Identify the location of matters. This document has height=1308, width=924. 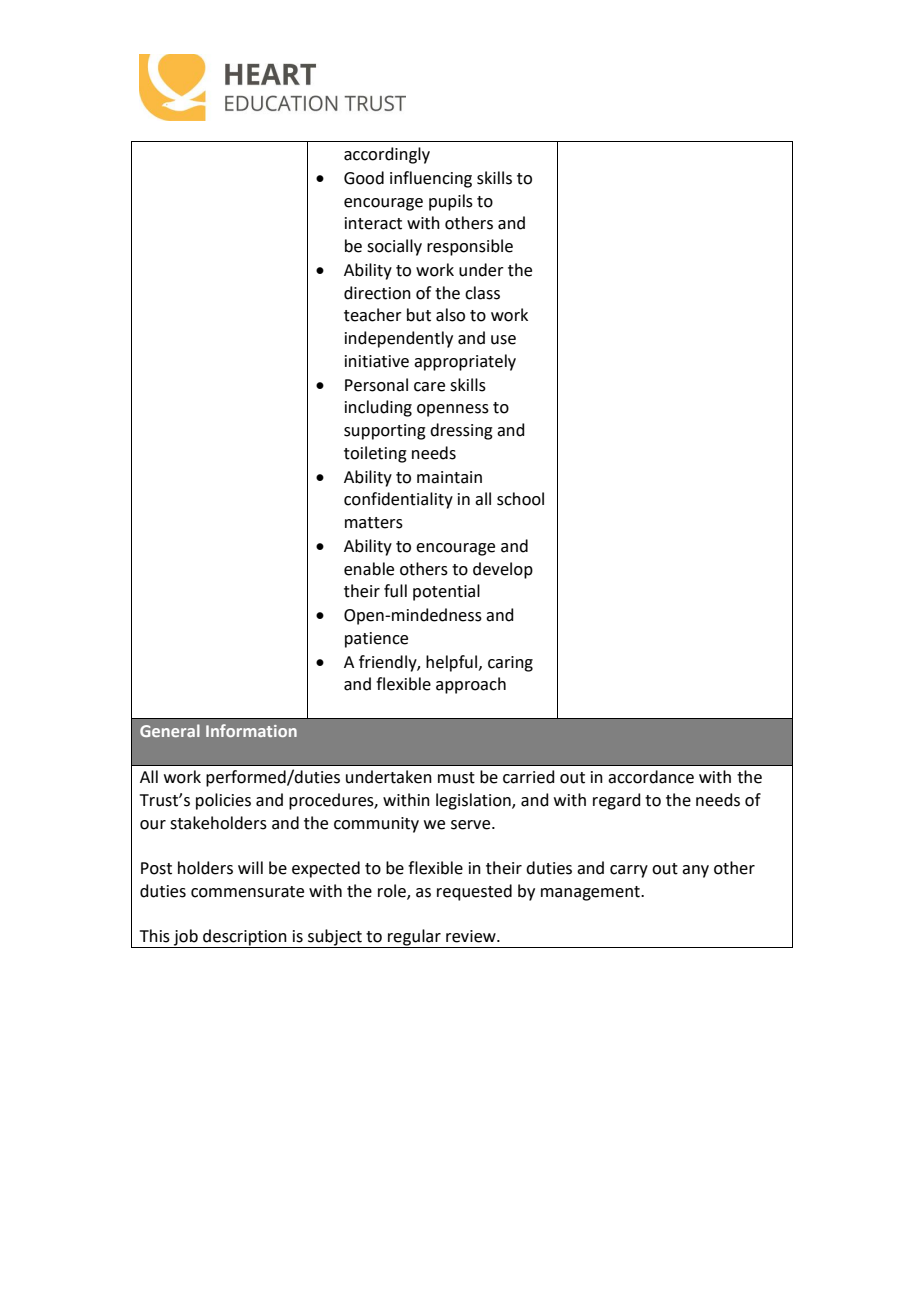
(374, 523).
